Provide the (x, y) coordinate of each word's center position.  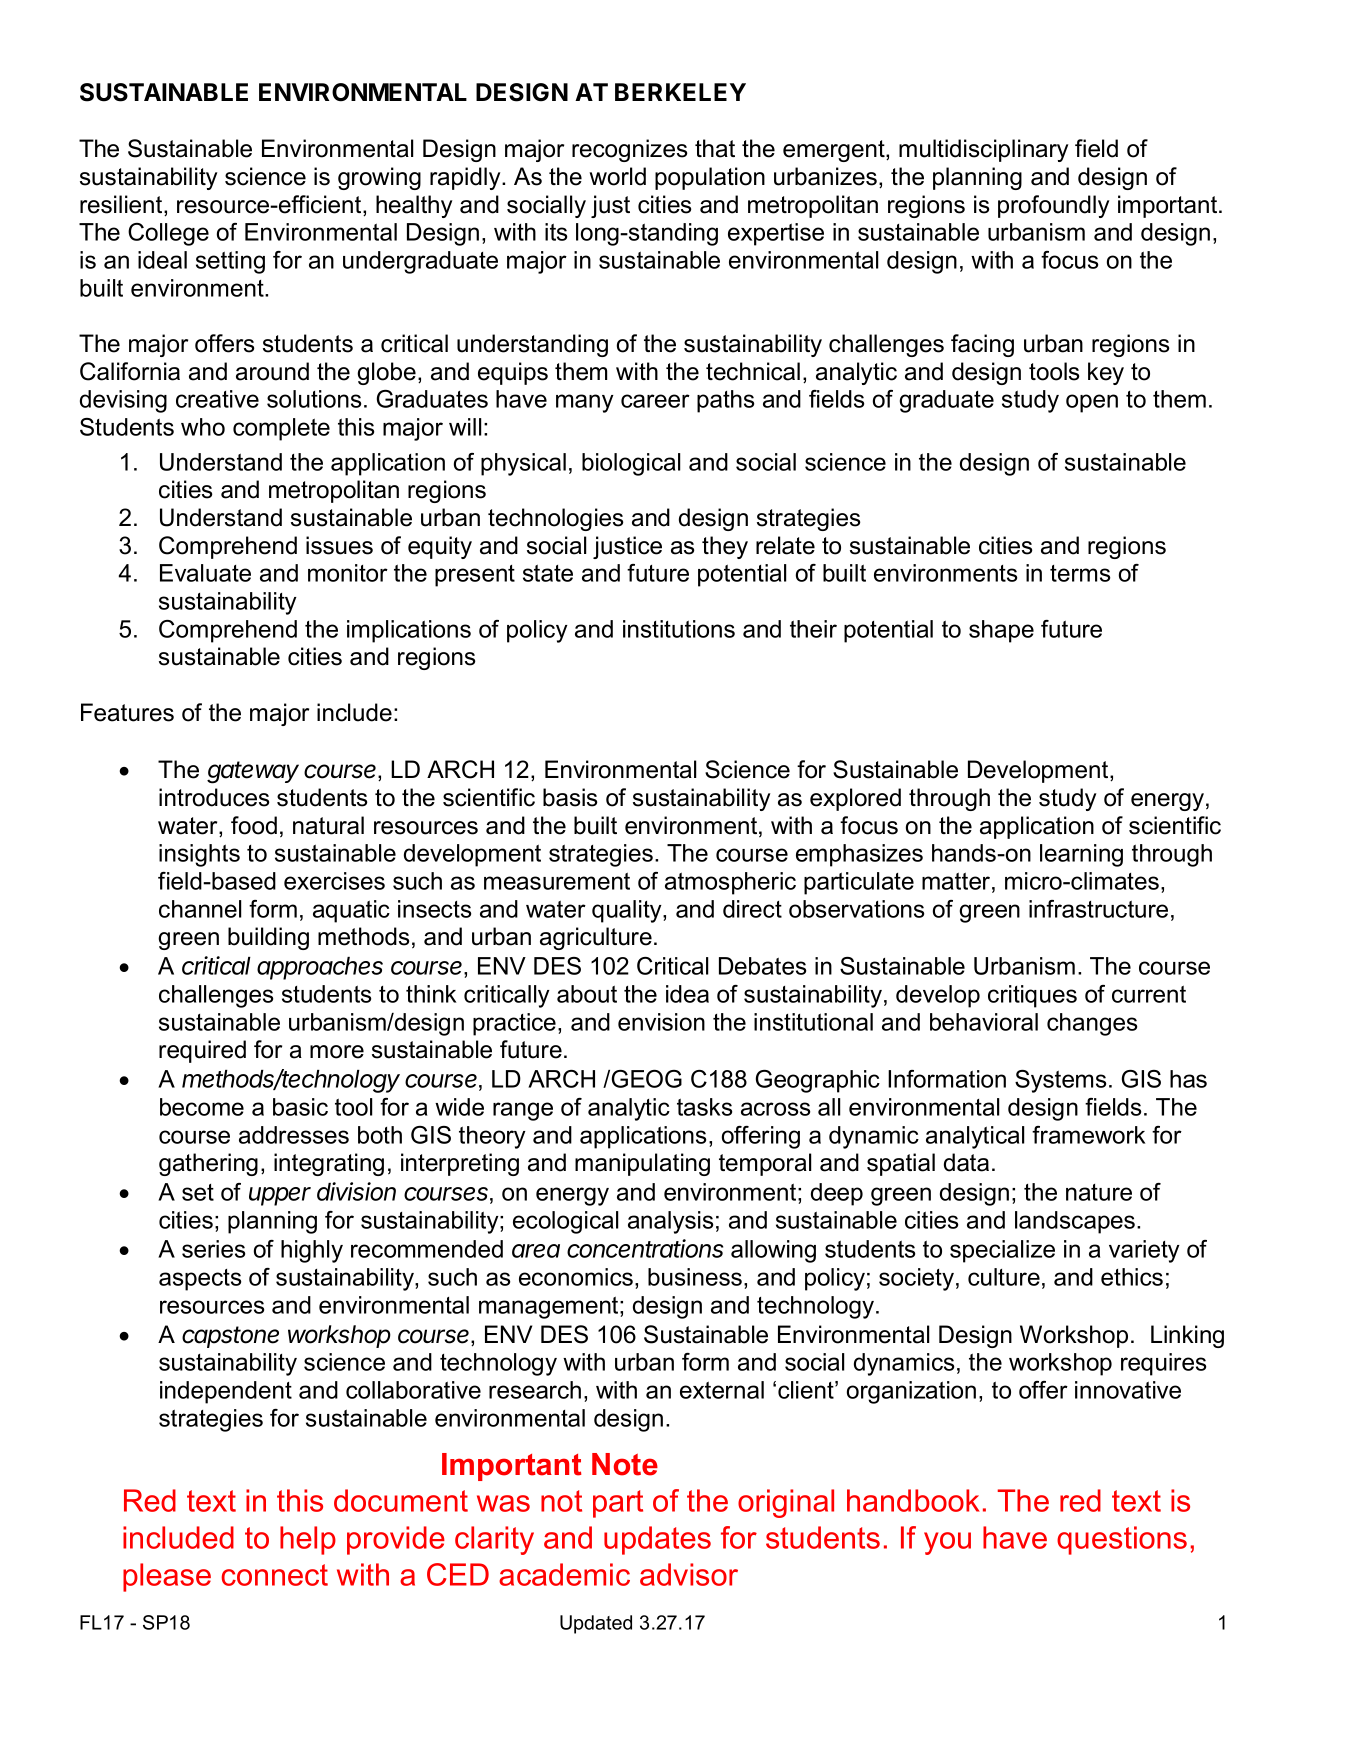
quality (628, 911)
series (213, 1249)
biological (631, 464)
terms (1080, 573)
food (254, 825)
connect (275, 1575)
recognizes (629, 150)
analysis (670, 1222)
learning (1081, 855)
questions (1122, 1540)
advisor (689, 1574)
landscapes (1076, 1222)
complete (281, 429)
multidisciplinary (983, 150)
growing (379, 178)
